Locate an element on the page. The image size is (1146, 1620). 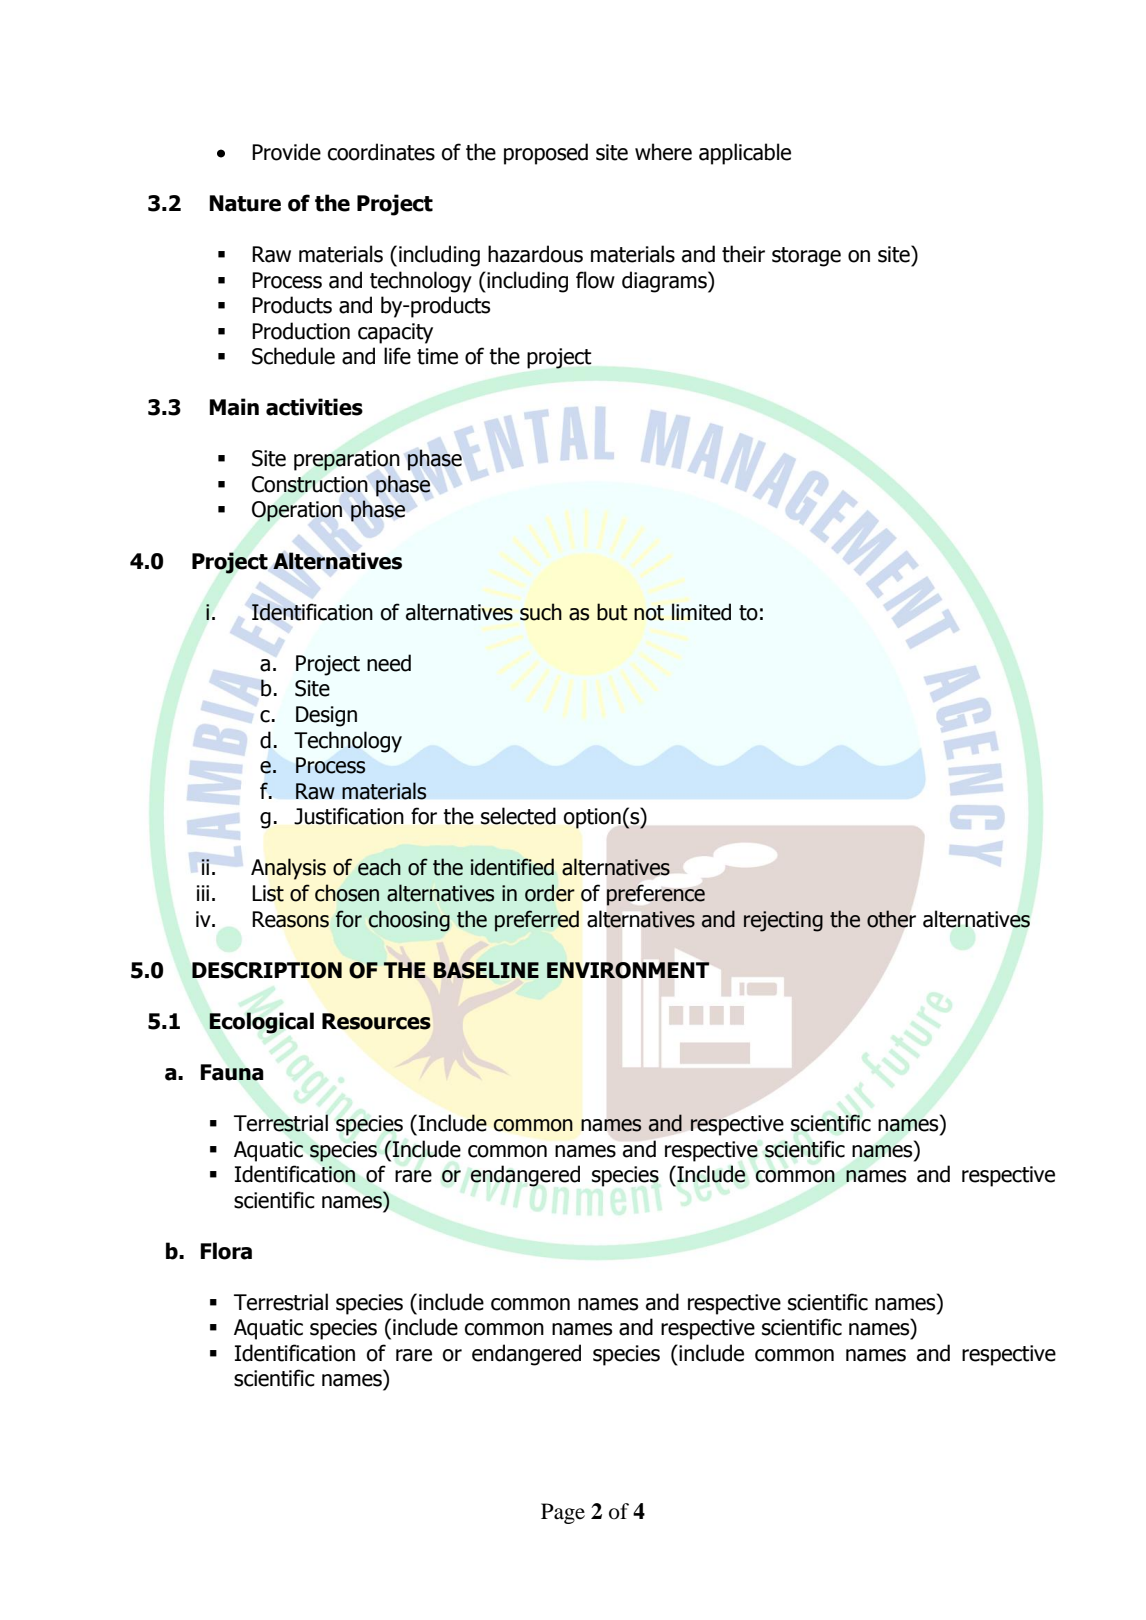
ENVIRONMENT is located at coordinates (628, 970).
